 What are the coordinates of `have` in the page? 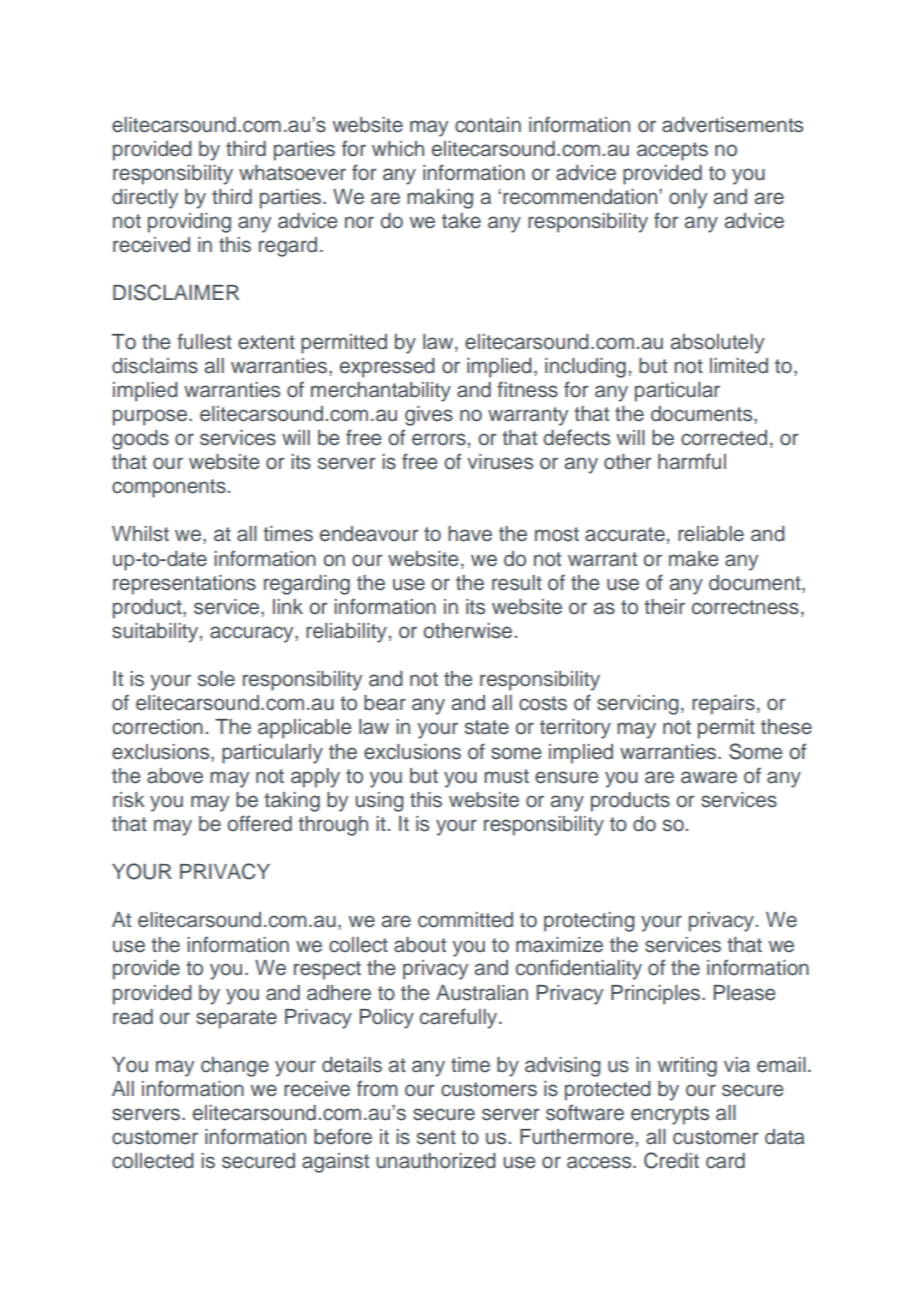 It's located at (470, 534).
